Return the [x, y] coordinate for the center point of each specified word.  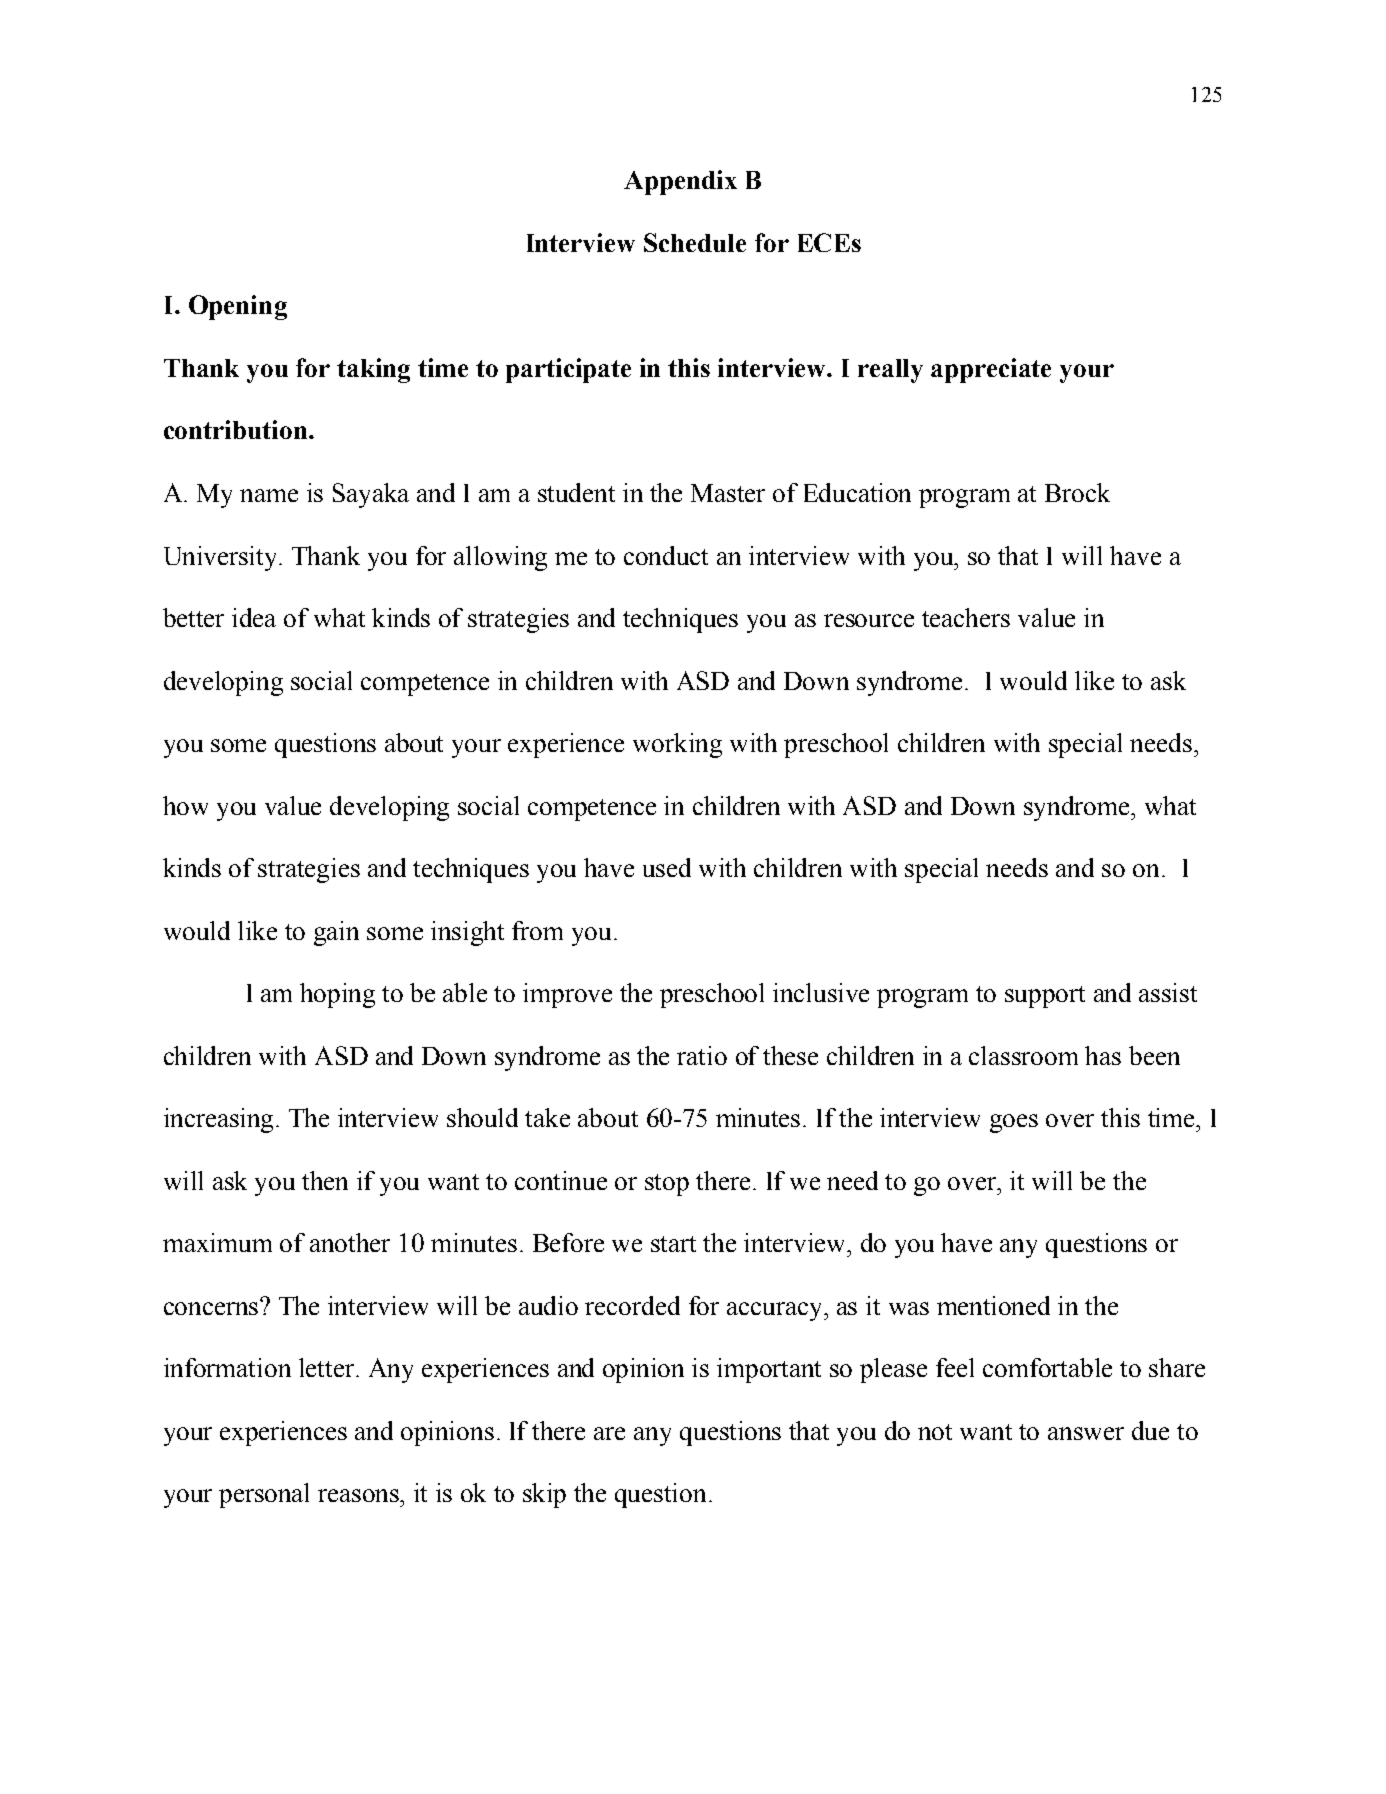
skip [544, 1495]
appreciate [991, 370]
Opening [238, 307]
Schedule [695, 242]
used [667, 867]
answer [1086, 1433]
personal [264, 1495]
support [1045, 997]
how [185, 805]
